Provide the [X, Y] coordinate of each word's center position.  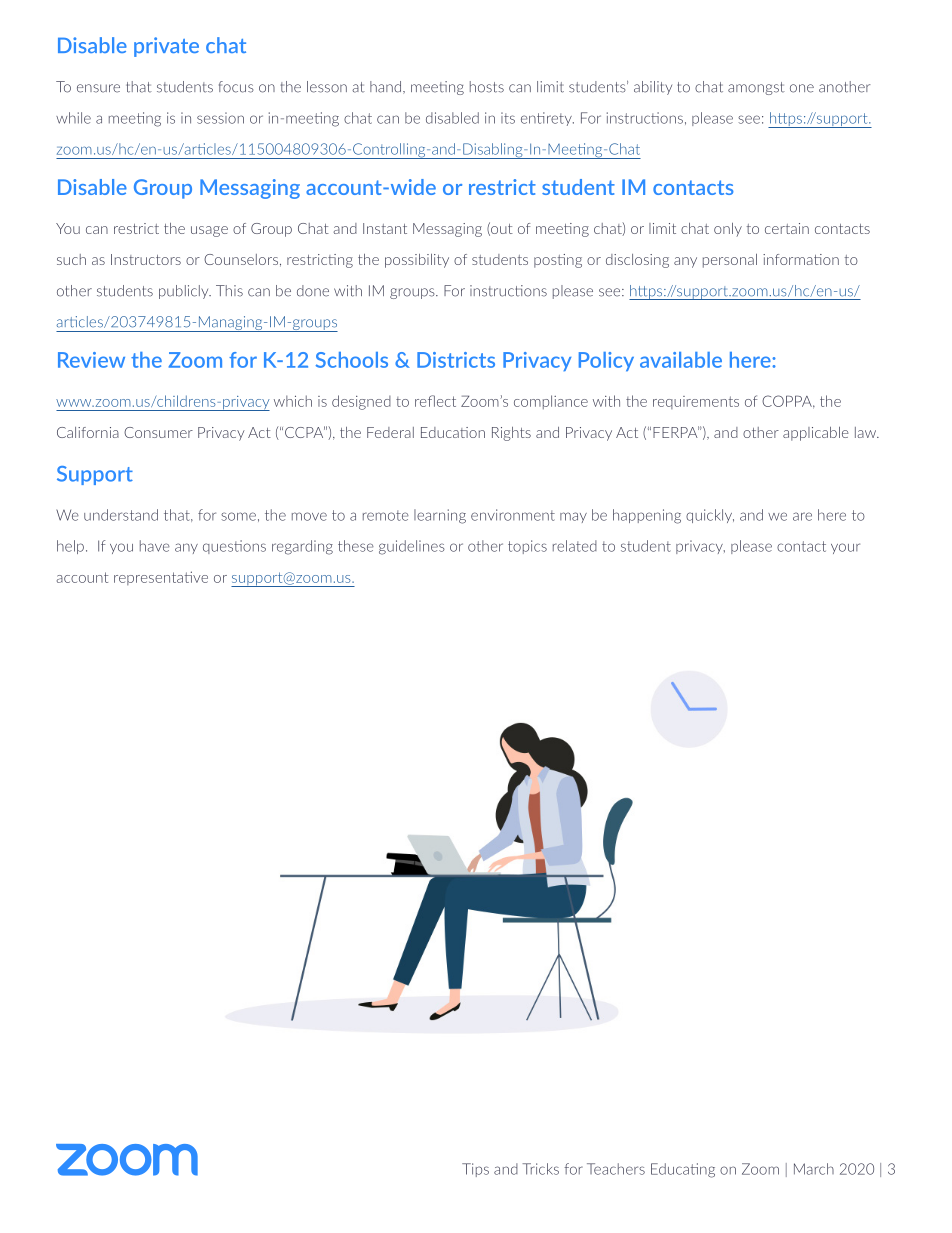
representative [161, 578]
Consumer [158, 432]
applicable [816, 434]
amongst [756, 88]
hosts [487, 87]
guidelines [412, 547]
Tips [475, 1170]
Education [453, 432]
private [166, 47]
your [845, 548]
